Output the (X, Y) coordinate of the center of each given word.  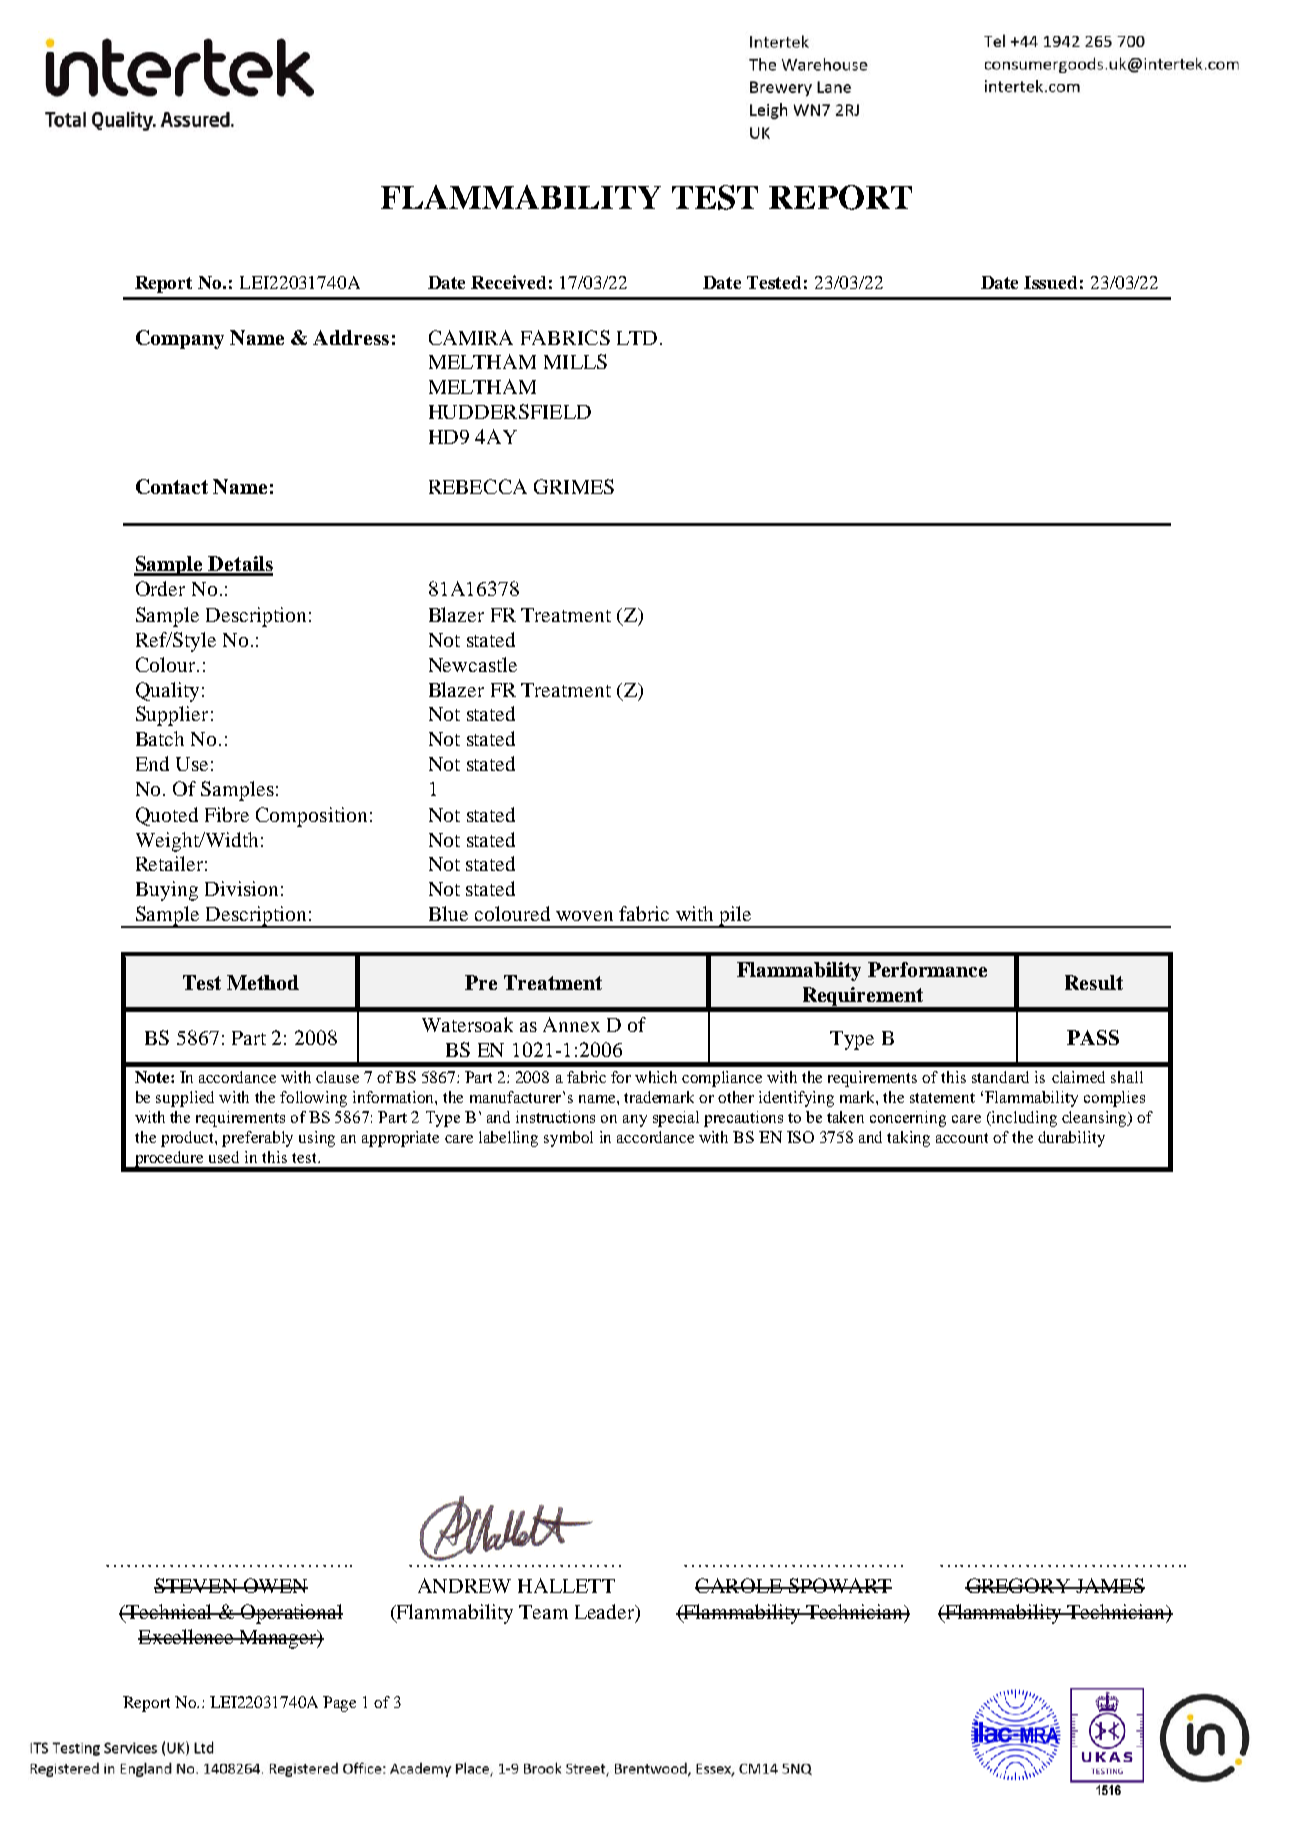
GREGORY (1019, 1585)
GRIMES (574, 486)
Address (351, 337)
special (676, 1119)
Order (160, 588)
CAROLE (739, 1585)
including (1023, 1119)
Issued (1050, 282)
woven (584, 916)
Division (241, 888)
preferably (257, 1139)
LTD (637, 338)
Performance (927, 969)
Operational (290, 1614)
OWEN (274, 1585)
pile (735, 917)
